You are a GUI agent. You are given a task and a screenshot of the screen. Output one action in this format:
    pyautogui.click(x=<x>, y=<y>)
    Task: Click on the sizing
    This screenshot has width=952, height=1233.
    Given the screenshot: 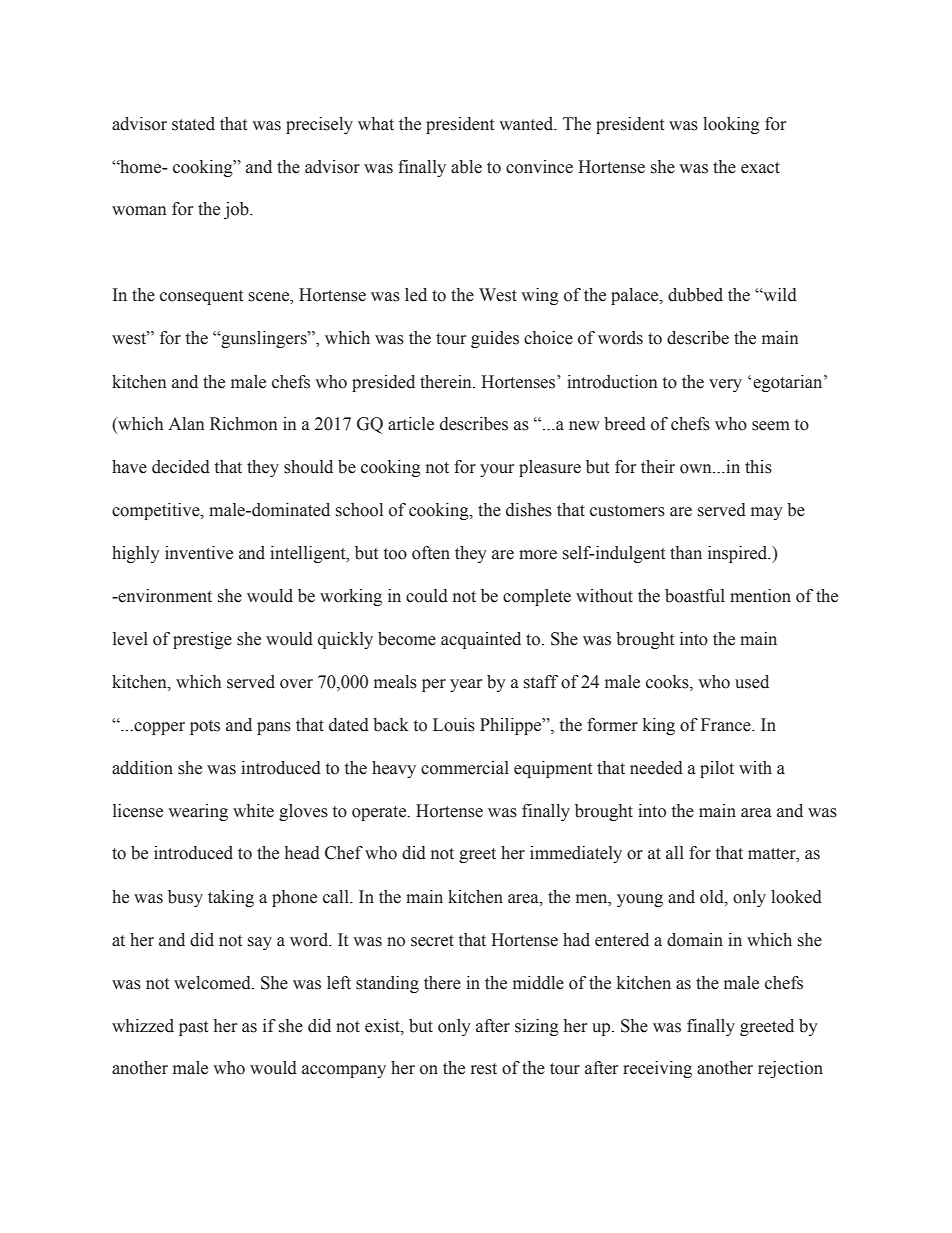 What is the action you would take?
    pyautogui.click(x=537, y=1027)
